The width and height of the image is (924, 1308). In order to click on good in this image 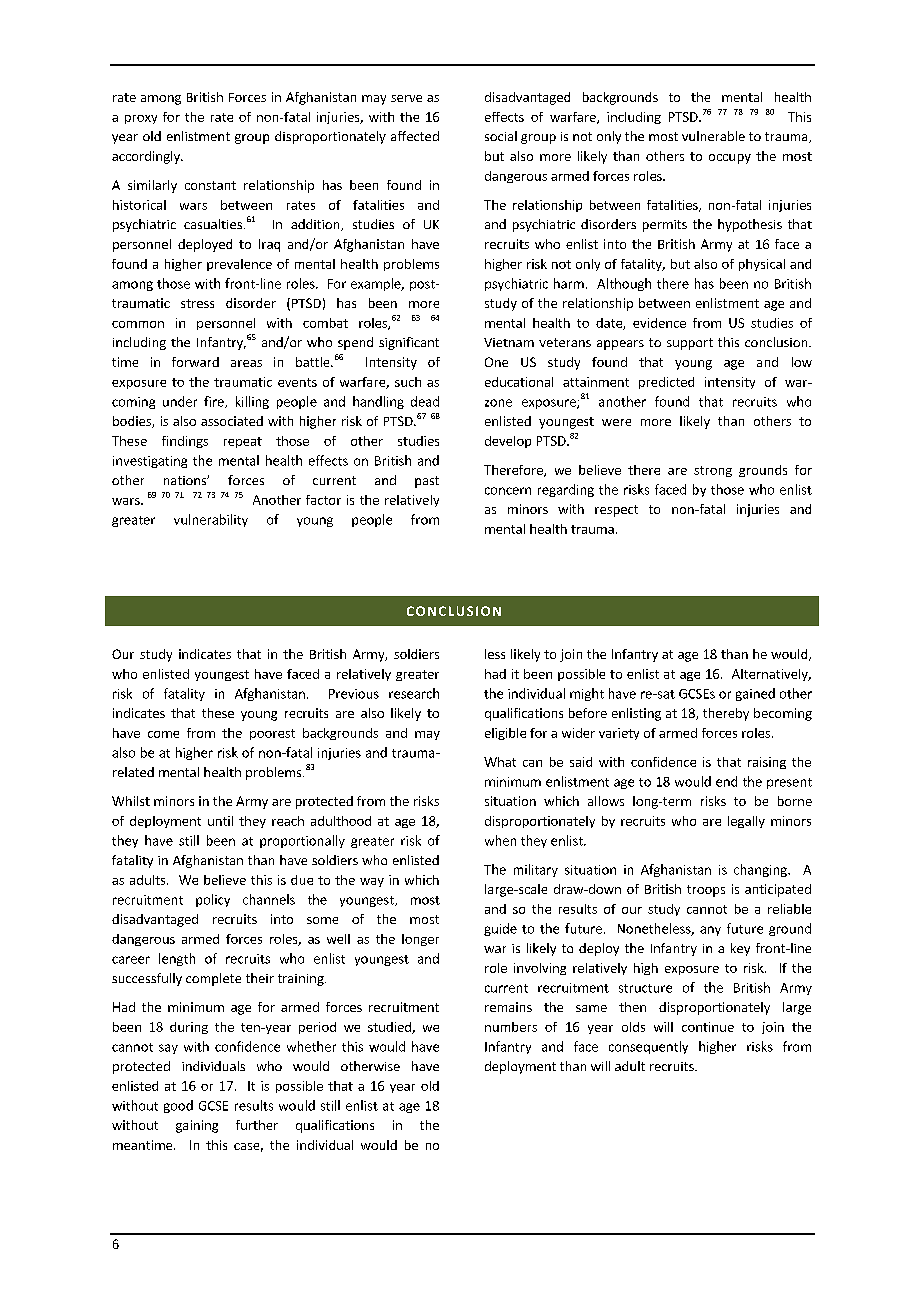, I will do `click(178, 1106)`.
